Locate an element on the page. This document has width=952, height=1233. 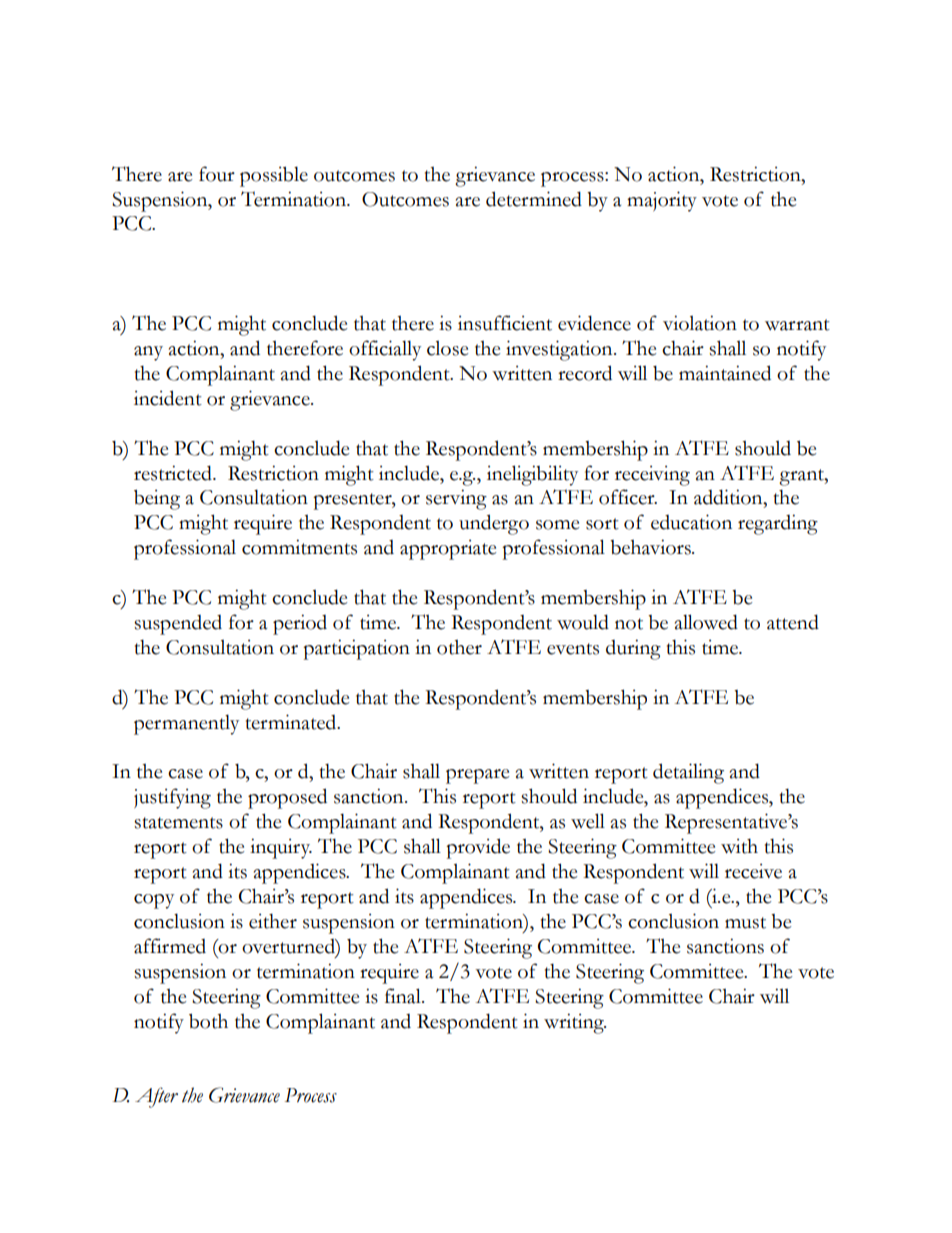
writing is located at coordinates (575, 1023).
